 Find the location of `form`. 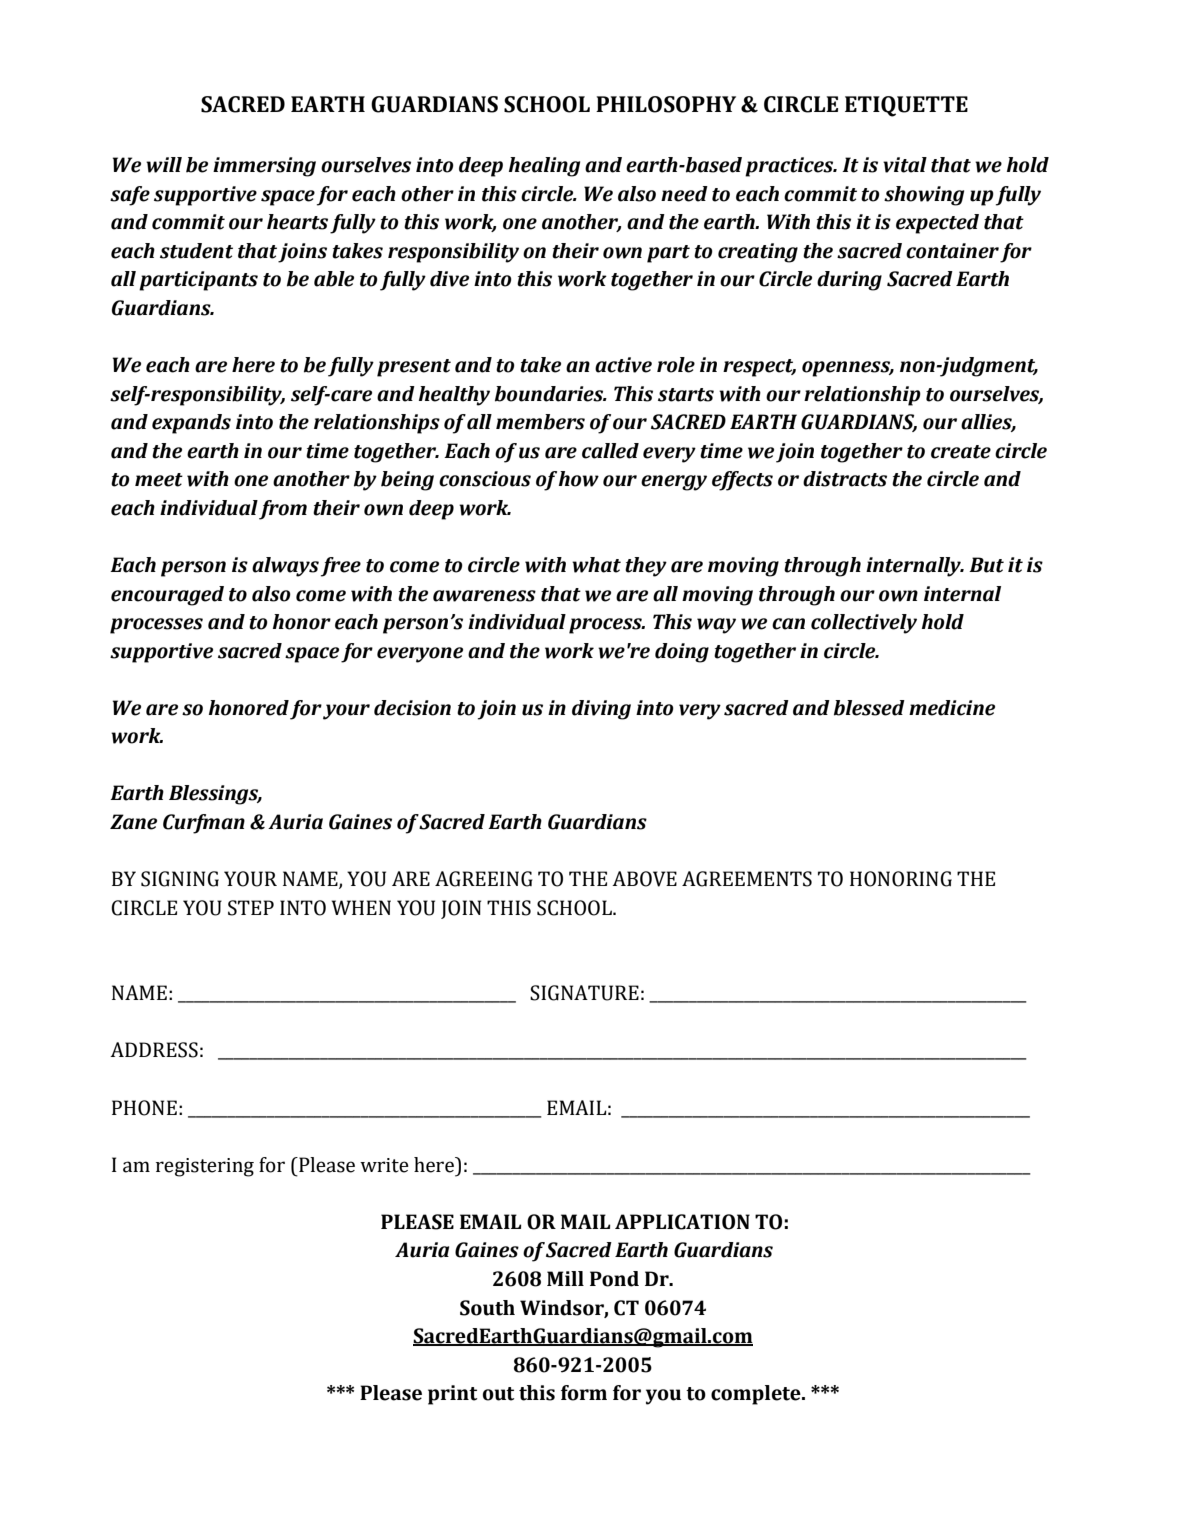

form is located at coordinates (584, 1393).
